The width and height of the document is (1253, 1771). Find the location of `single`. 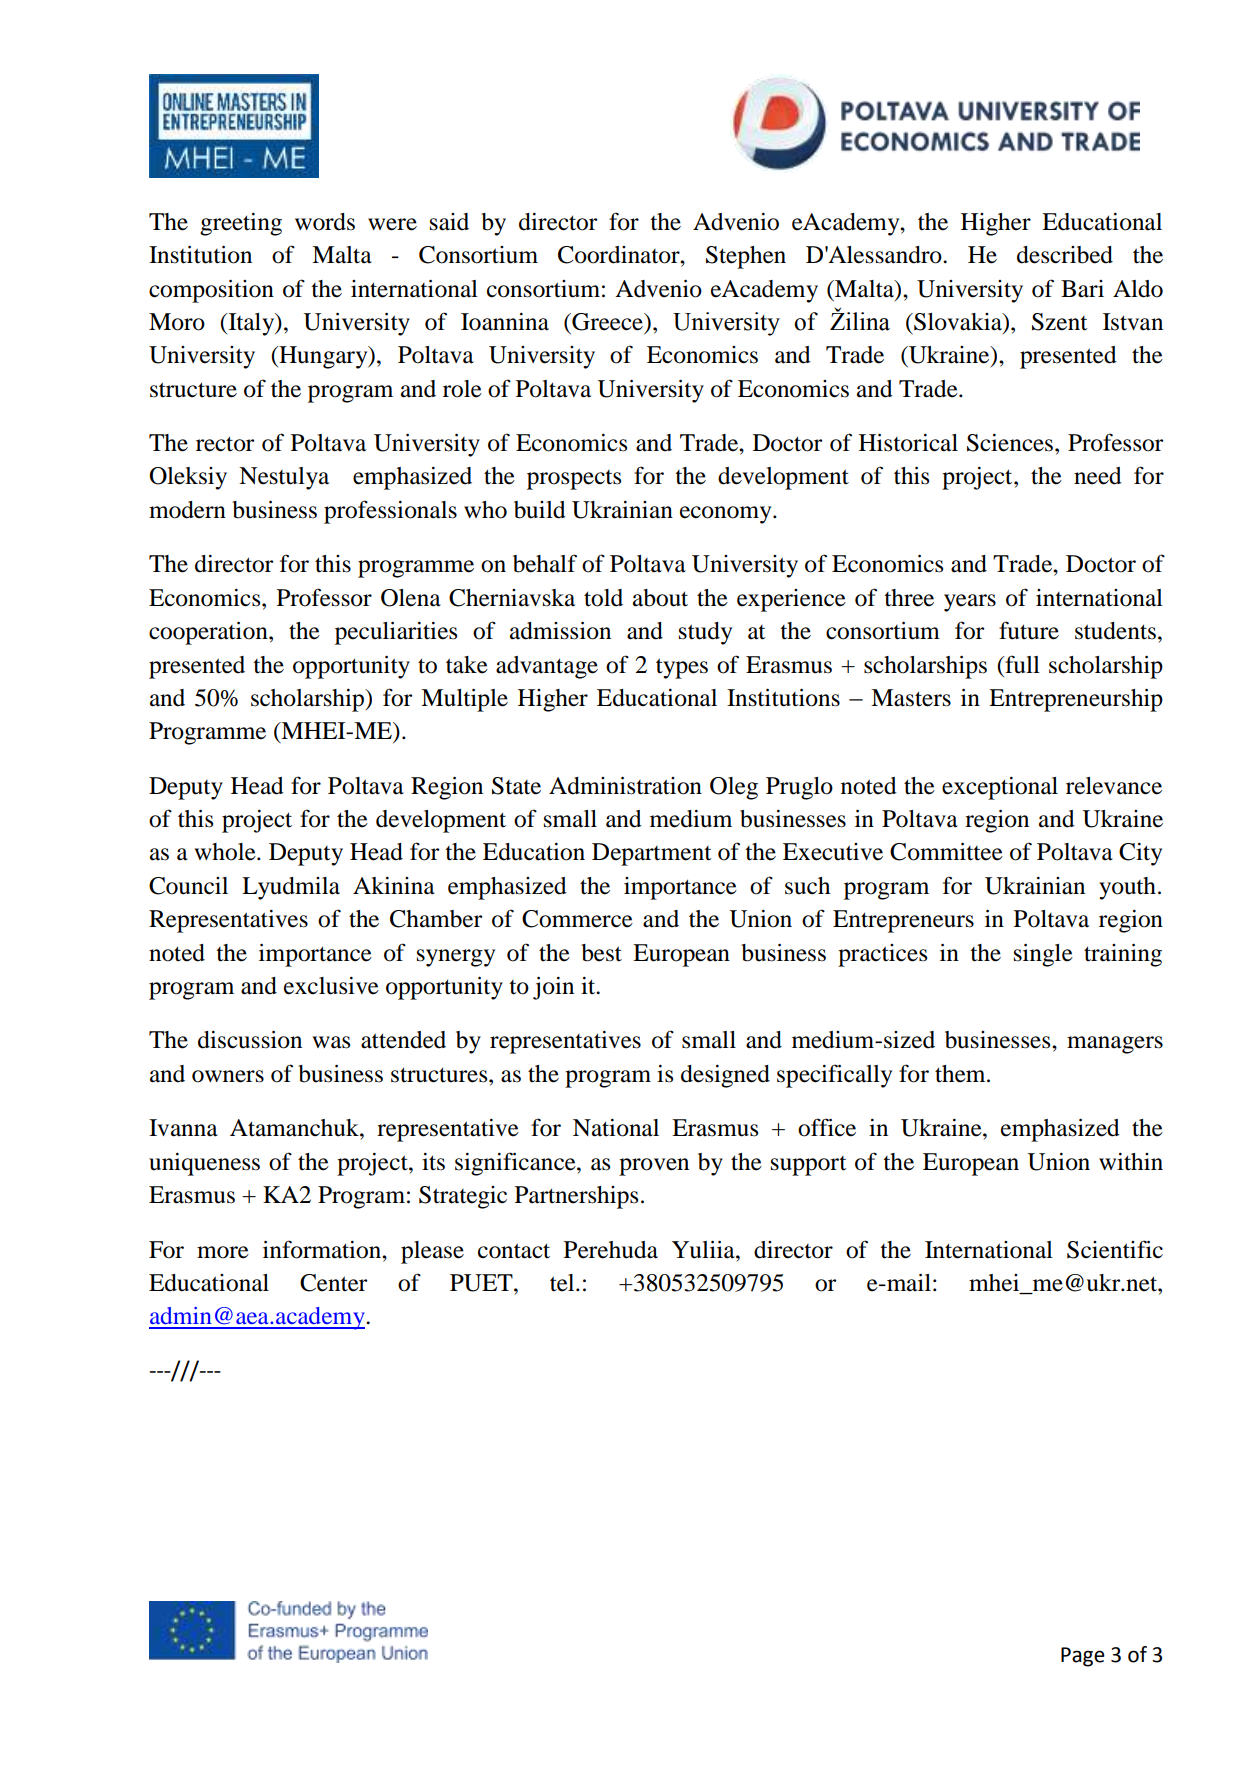

single is located at coordinates (1043, 955).
